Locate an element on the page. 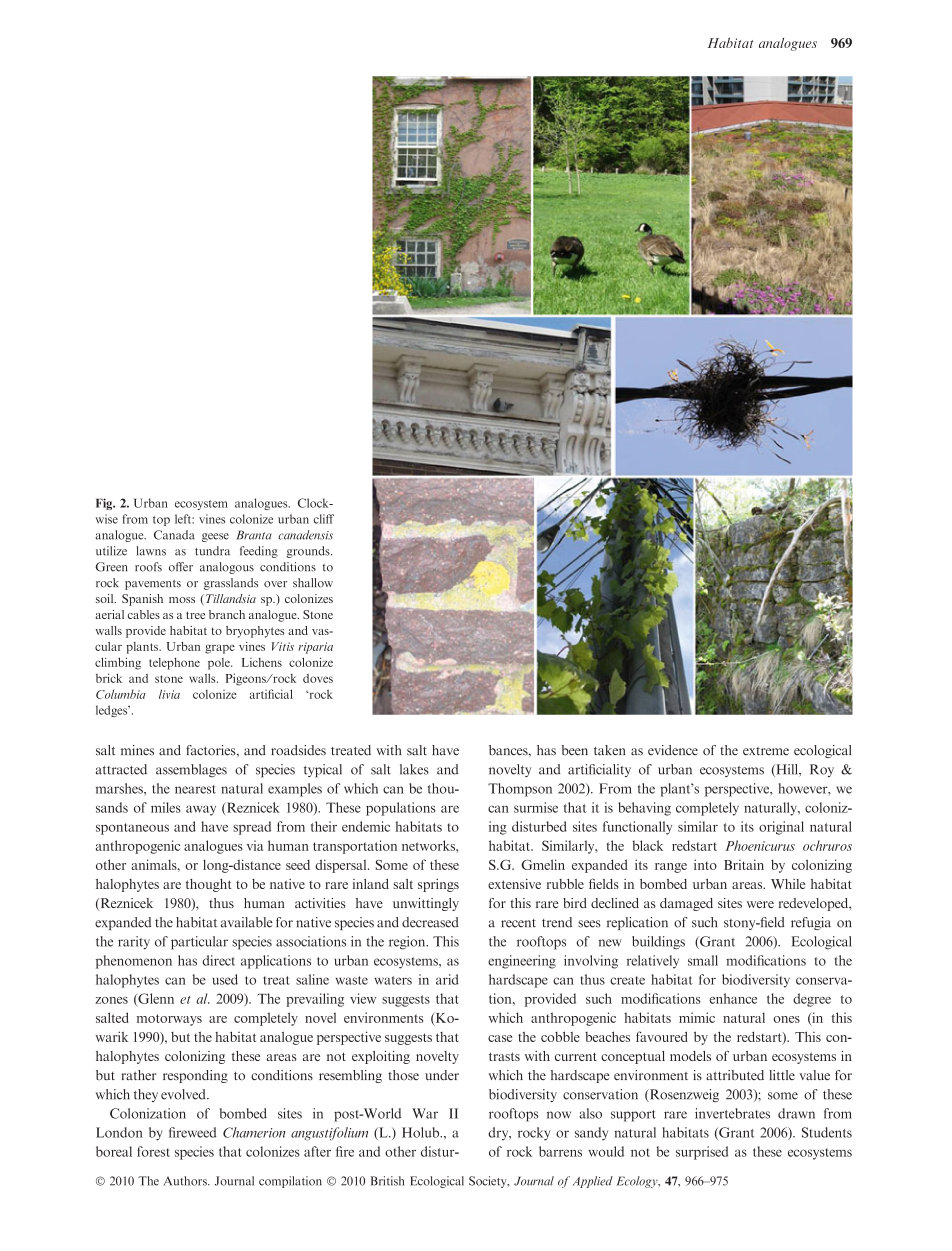  motorways is located at coordinates (169, 1020).
